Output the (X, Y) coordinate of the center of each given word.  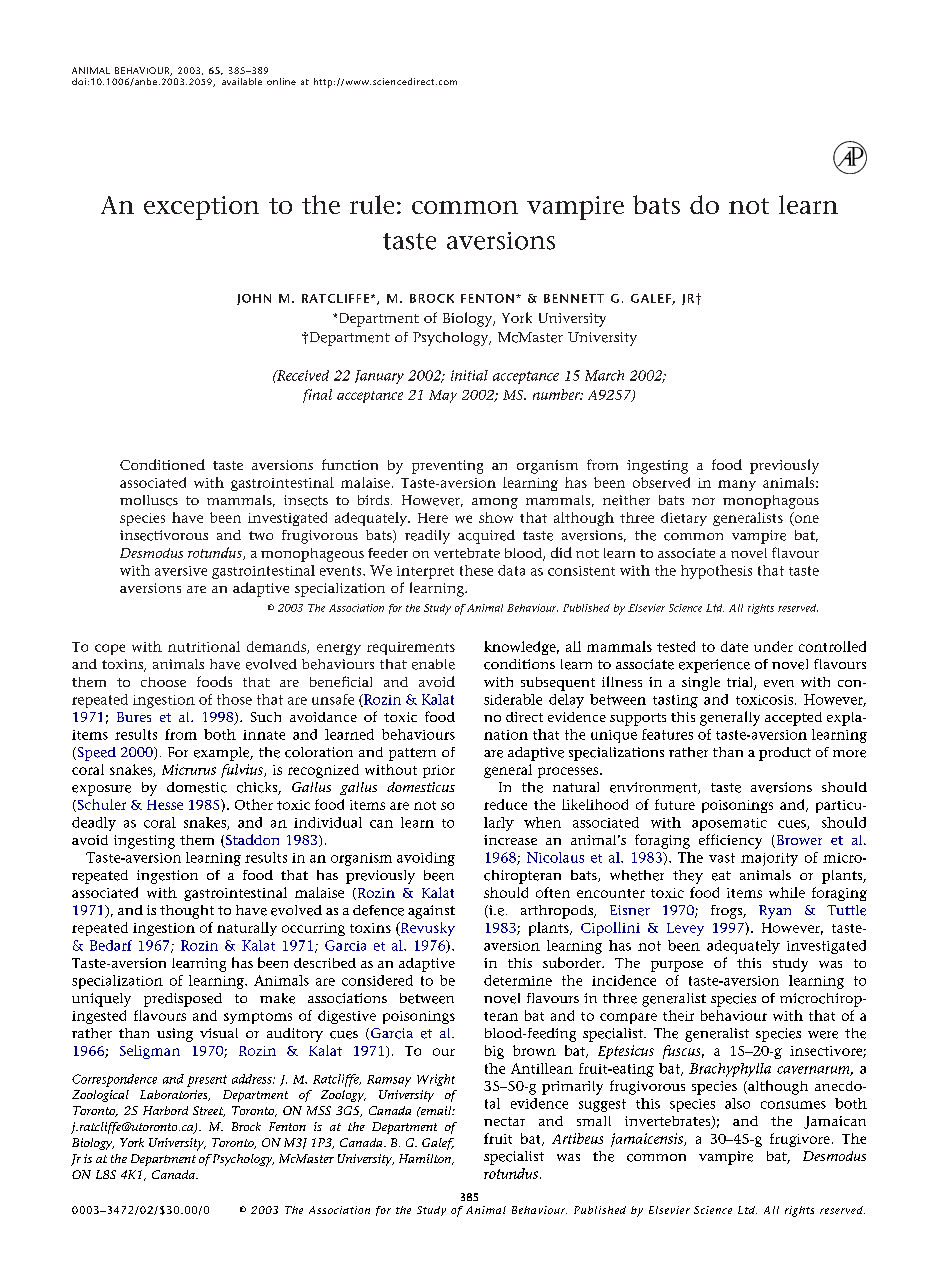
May (443, 396)
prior (439, 771)
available (242, 81)
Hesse (165, 805)
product (785, 754)
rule (372, 204)
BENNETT (574, 298)
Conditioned (162, 464)
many (737, 485)
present (207, 1081)
